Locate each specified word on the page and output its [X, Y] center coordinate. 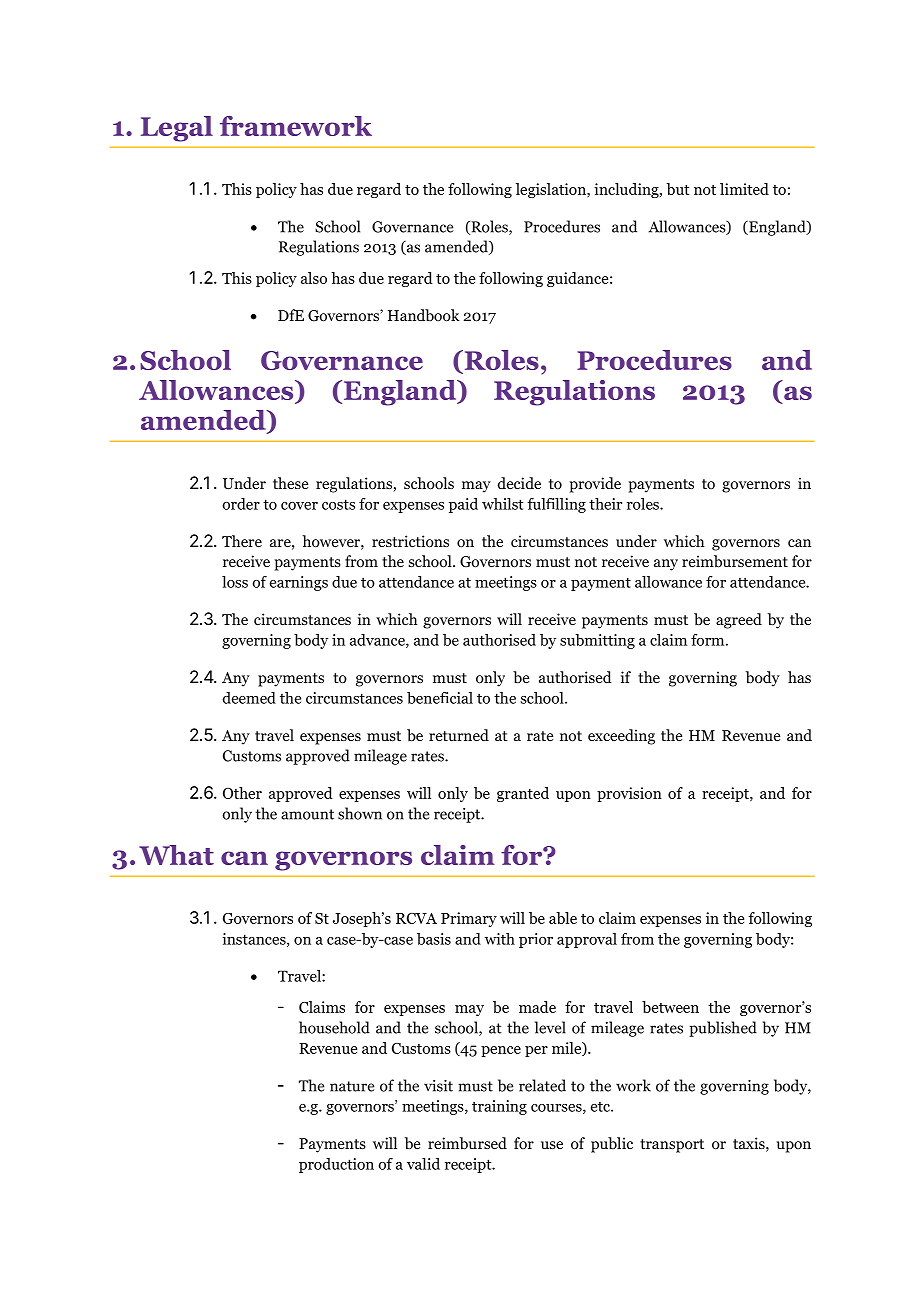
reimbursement [735, 561]
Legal [177, 129]
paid [463, 505]
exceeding [621, 737]
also [314, 278]
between [670, 1007]
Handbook [424, 315]
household [334, 1027]
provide [595, 485]
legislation [552, 190]
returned [459, 735]
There [242, 541]
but [678, 189]
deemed [249, 698]
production [336, 1165]
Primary [469, 919]
